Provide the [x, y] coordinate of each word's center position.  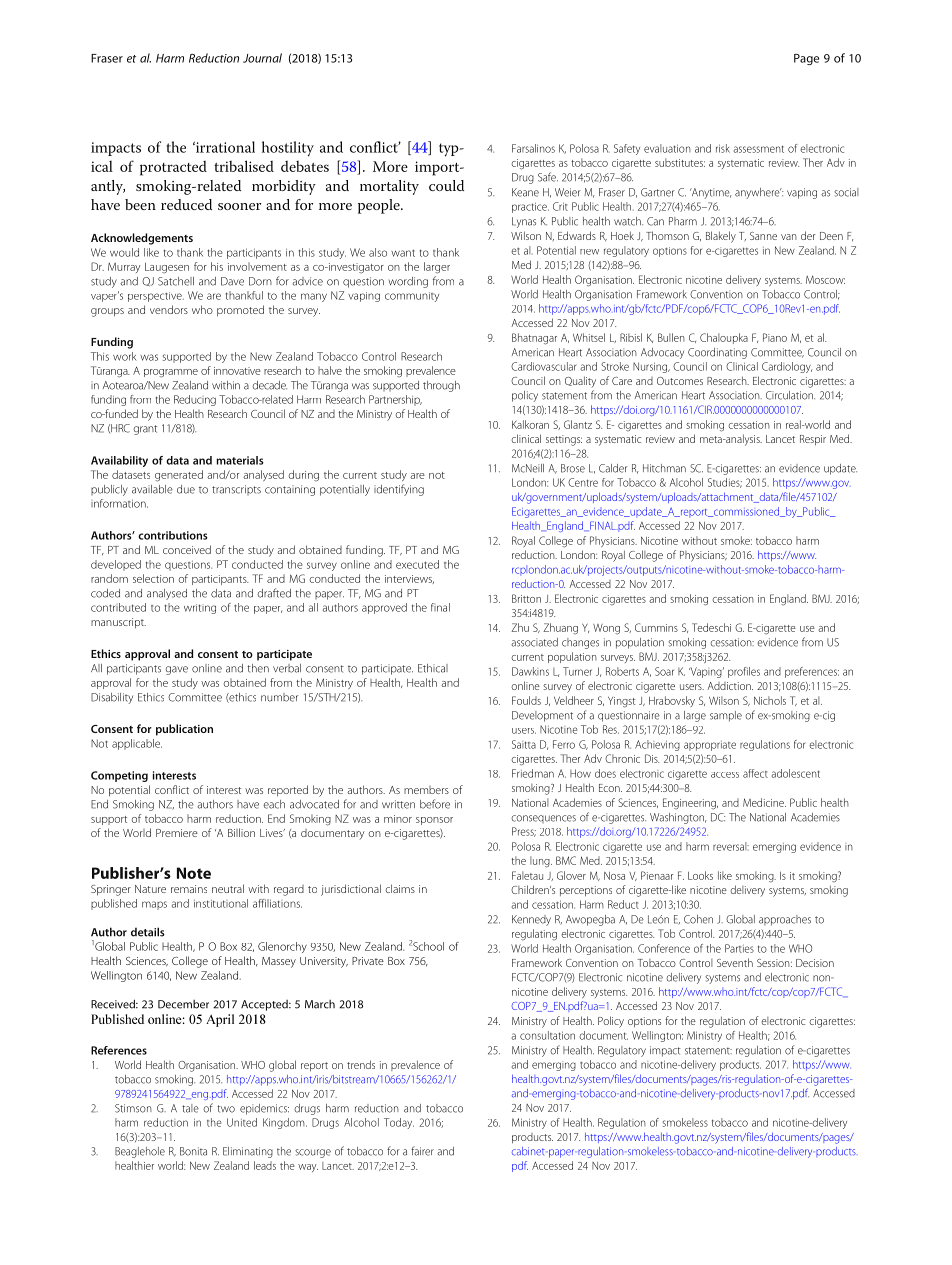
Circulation [790, 395]
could [446, 185]
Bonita [193, 1151]
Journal [262, 58]
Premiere [177, 833]
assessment [758, 149]
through [441, 386]
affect [755, 773]
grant [145, 430]
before [435, 804]
